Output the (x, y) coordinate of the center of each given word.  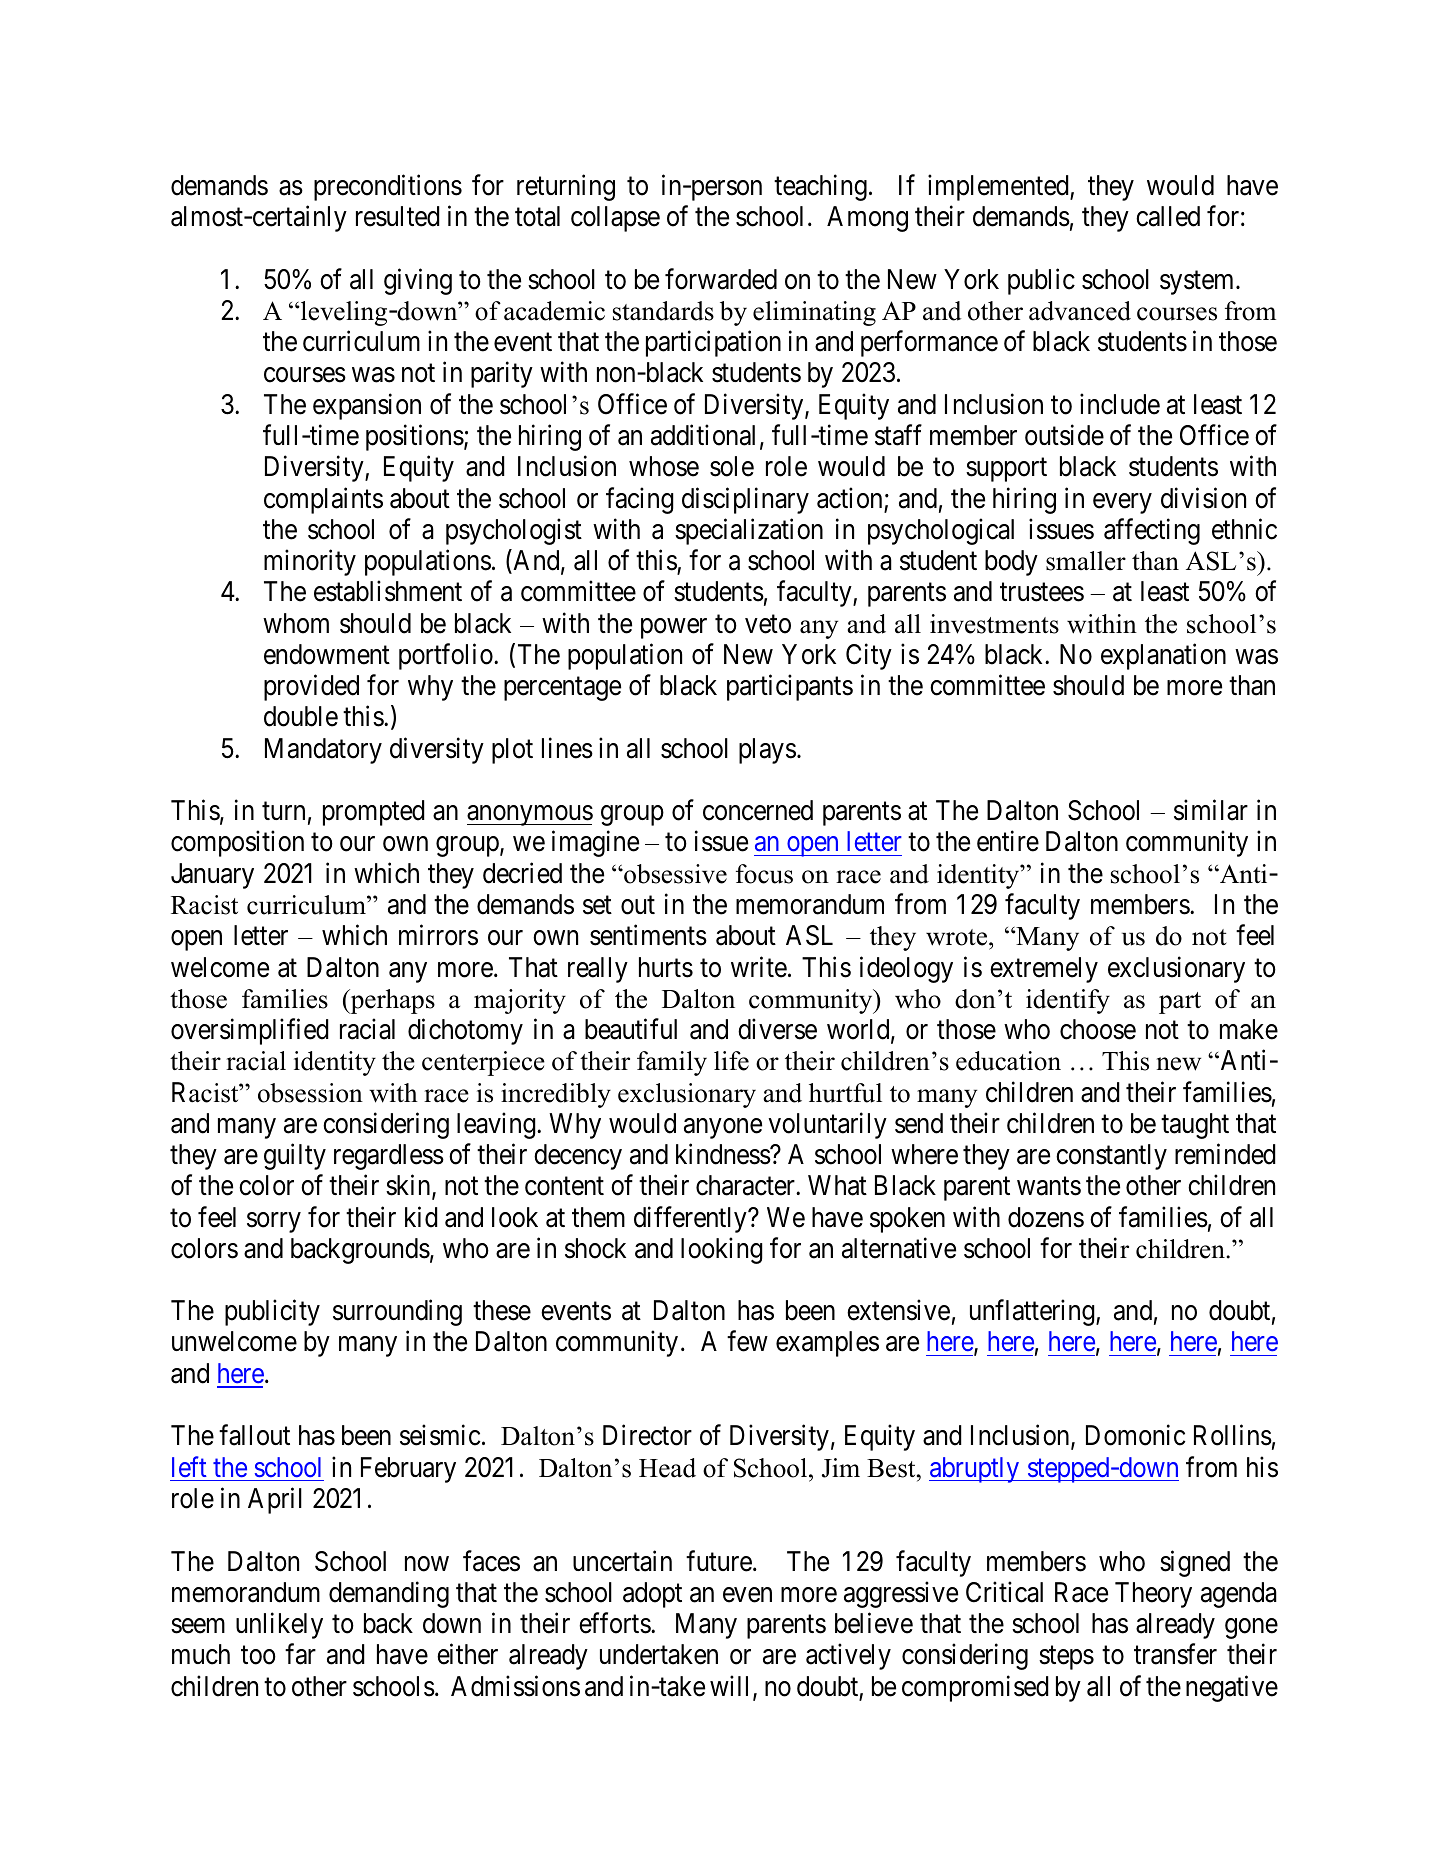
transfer (1175, 1654)
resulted (398, 216)
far (300, 1654)
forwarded (721, 279)
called (1168, 216)
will (732, 1687)
